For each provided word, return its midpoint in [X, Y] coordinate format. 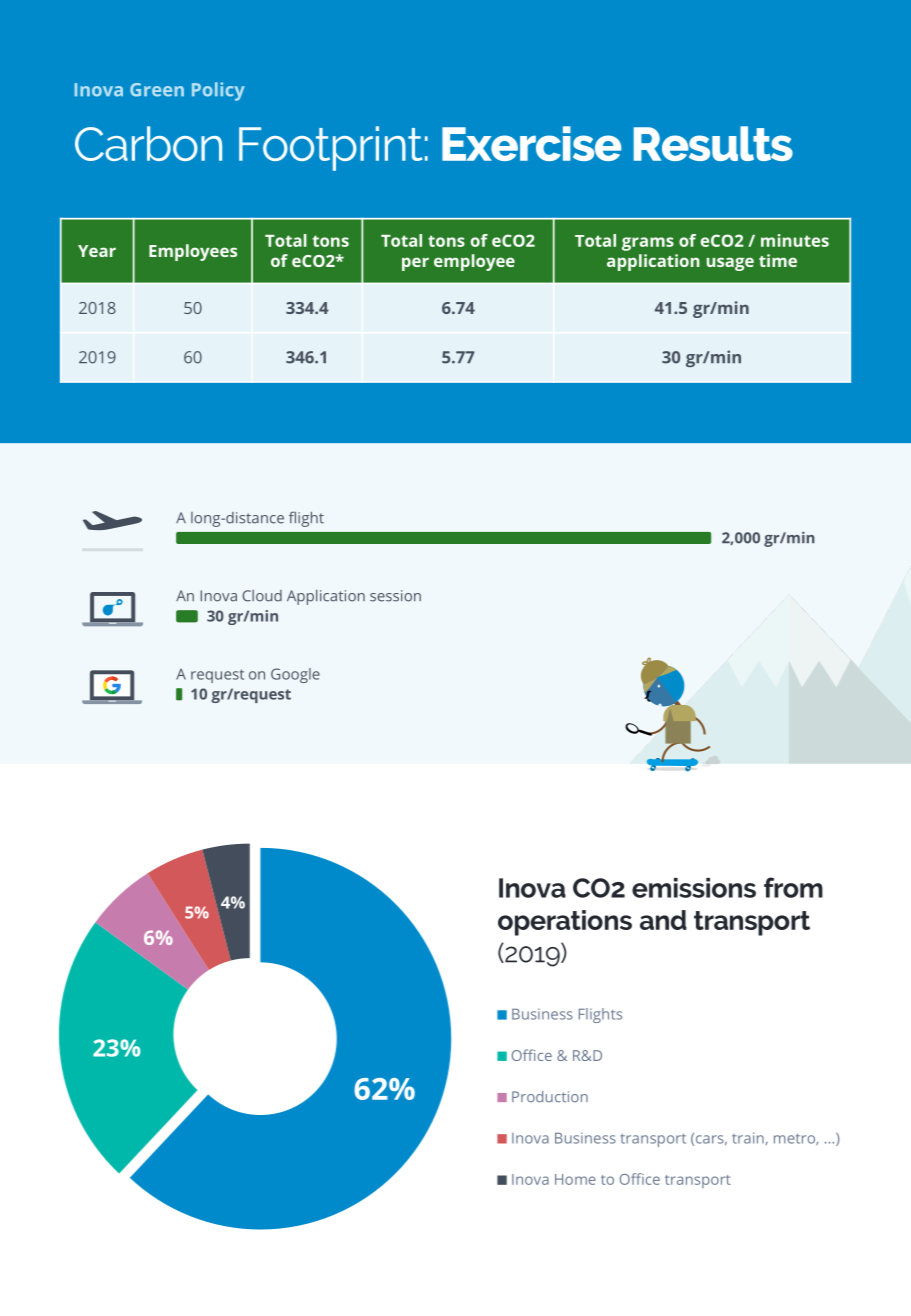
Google [295, 675]
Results [713, 143]
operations [565, 923]
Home [575, 1179]
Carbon [148, 143]
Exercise [532, 143]
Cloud [262, 596]
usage [730, 264]
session [395, 596]
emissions [694, 888]
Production [550, 1097]
